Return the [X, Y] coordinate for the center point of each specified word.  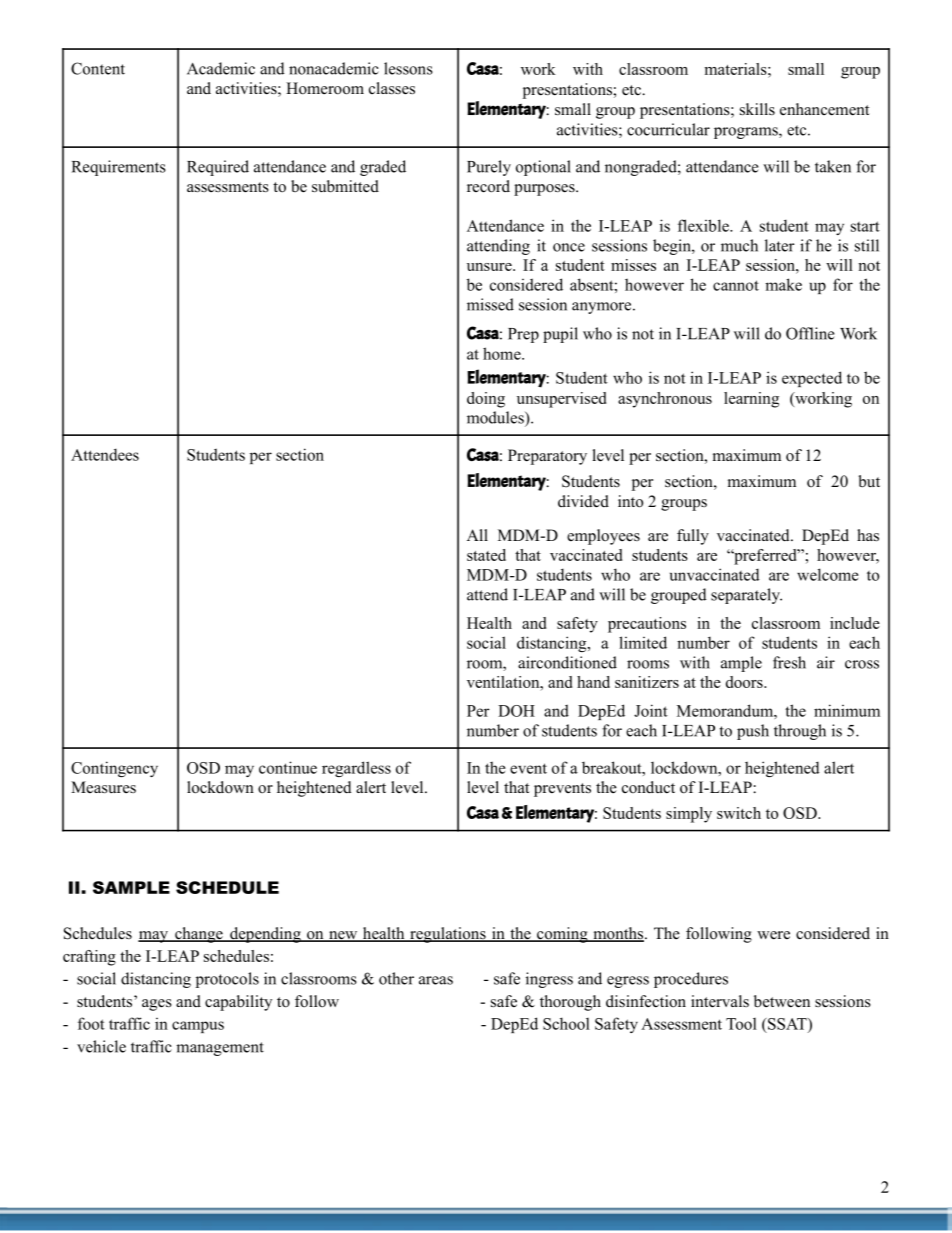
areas [436, 980]
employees [603, 537]
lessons [408, 68]
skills [757, 109]
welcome [828, 574]
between [782, 1001]
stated [486, 555]
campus [198, 1027]
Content [98, 68]
